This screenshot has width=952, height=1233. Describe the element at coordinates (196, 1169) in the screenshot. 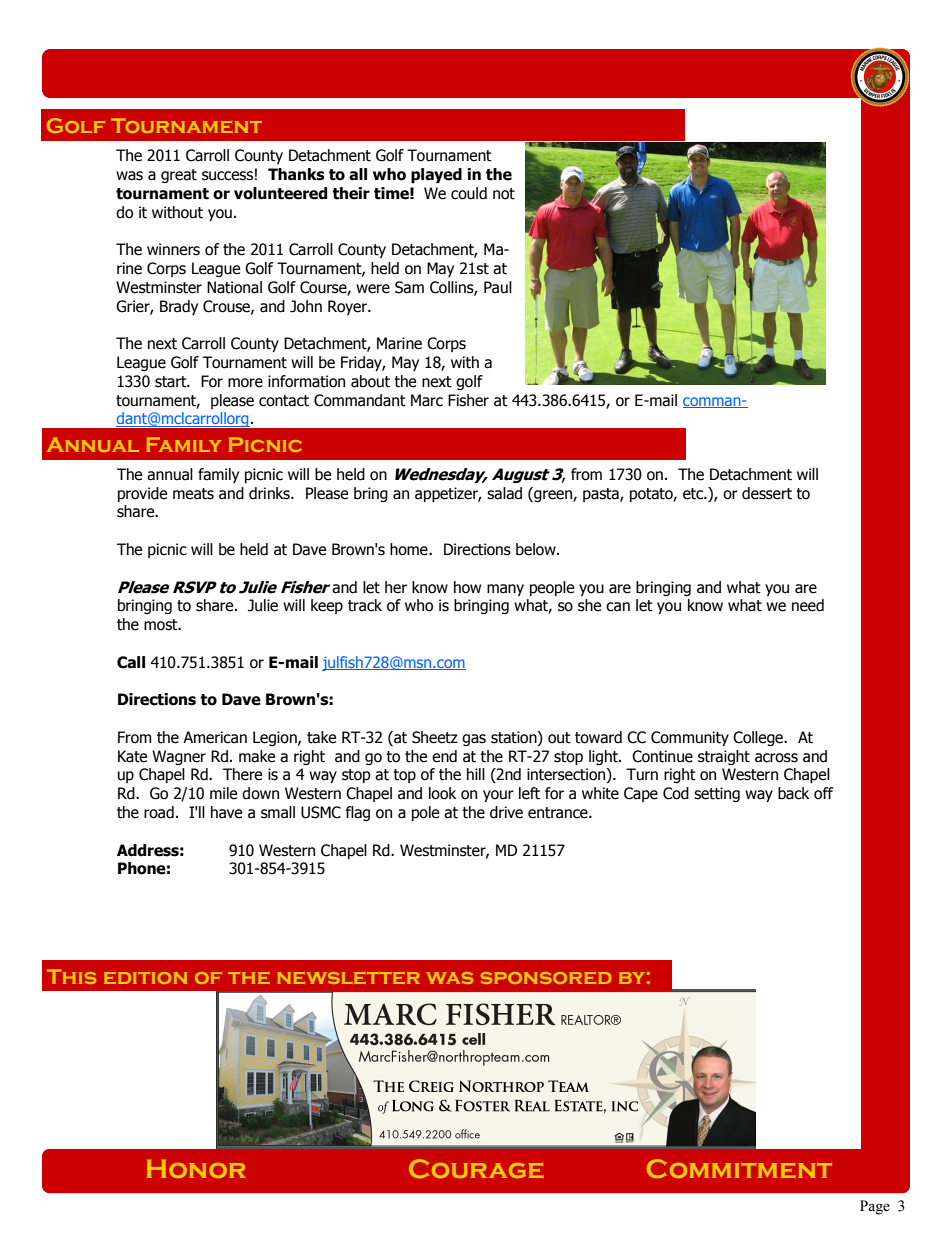

I see `Honor` at that location.
